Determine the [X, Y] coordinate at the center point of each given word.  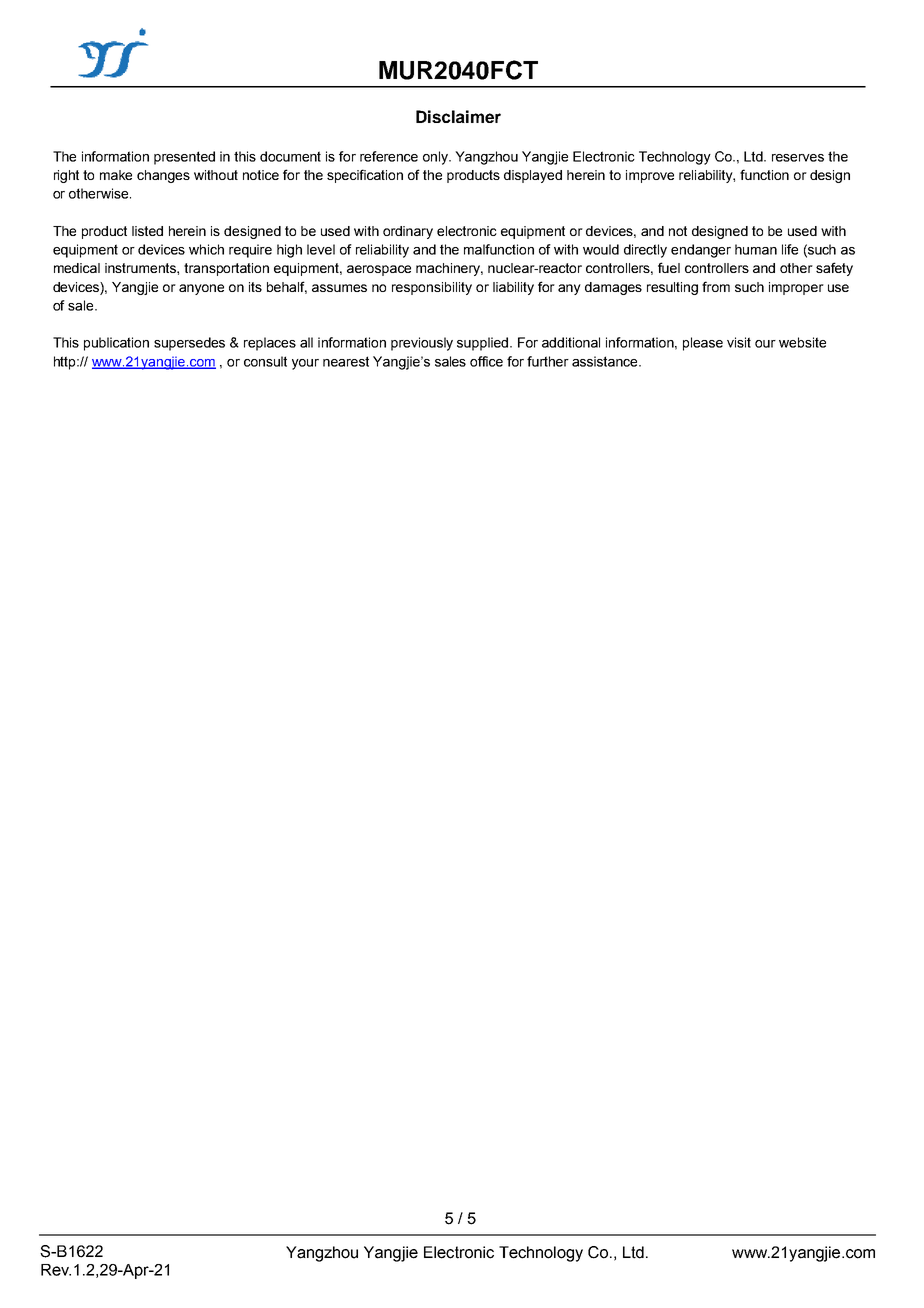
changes [163, 176]
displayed [533, 176]
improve [650, 176]
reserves [798, 158]
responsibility [432, 288]
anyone [201, 289]
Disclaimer [458, 116]
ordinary [408, 232]
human [756, 249]
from [716, 286]
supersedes [189, 344]
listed [147, 231]
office [486, 361]
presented [184, 158]
